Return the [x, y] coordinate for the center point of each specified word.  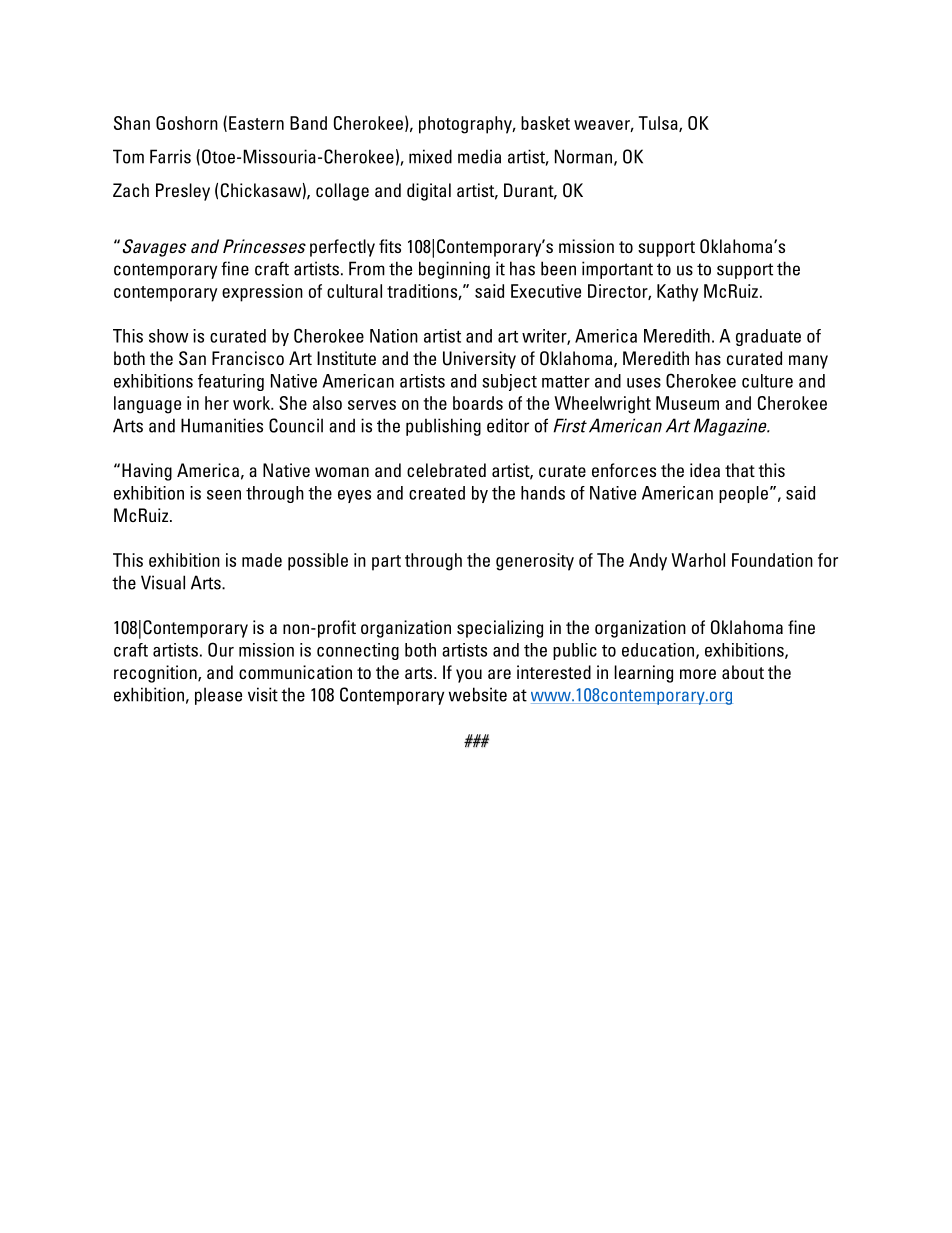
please [218, 696]
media [479, 156]
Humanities [222, 425]
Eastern [256, 123]
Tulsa [659, 124]
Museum [687, 403]
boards [478, 403]
